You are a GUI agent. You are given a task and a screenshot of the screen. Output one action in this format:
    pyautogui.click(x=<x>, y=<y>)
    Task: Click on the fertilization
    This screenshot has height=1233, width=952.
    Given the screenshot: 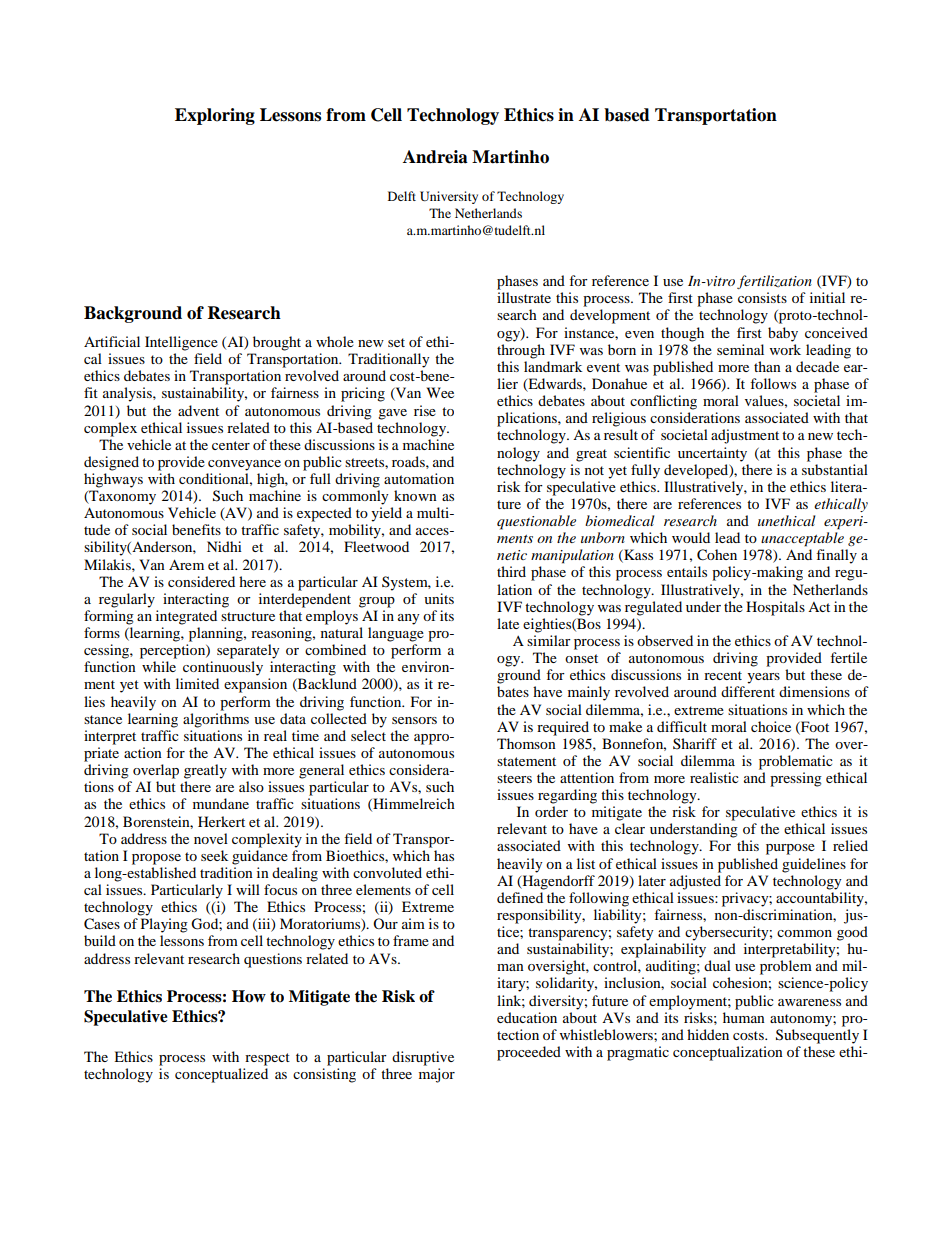 What is the action you would take?
    pyautogui.click(x=774, y=282)
